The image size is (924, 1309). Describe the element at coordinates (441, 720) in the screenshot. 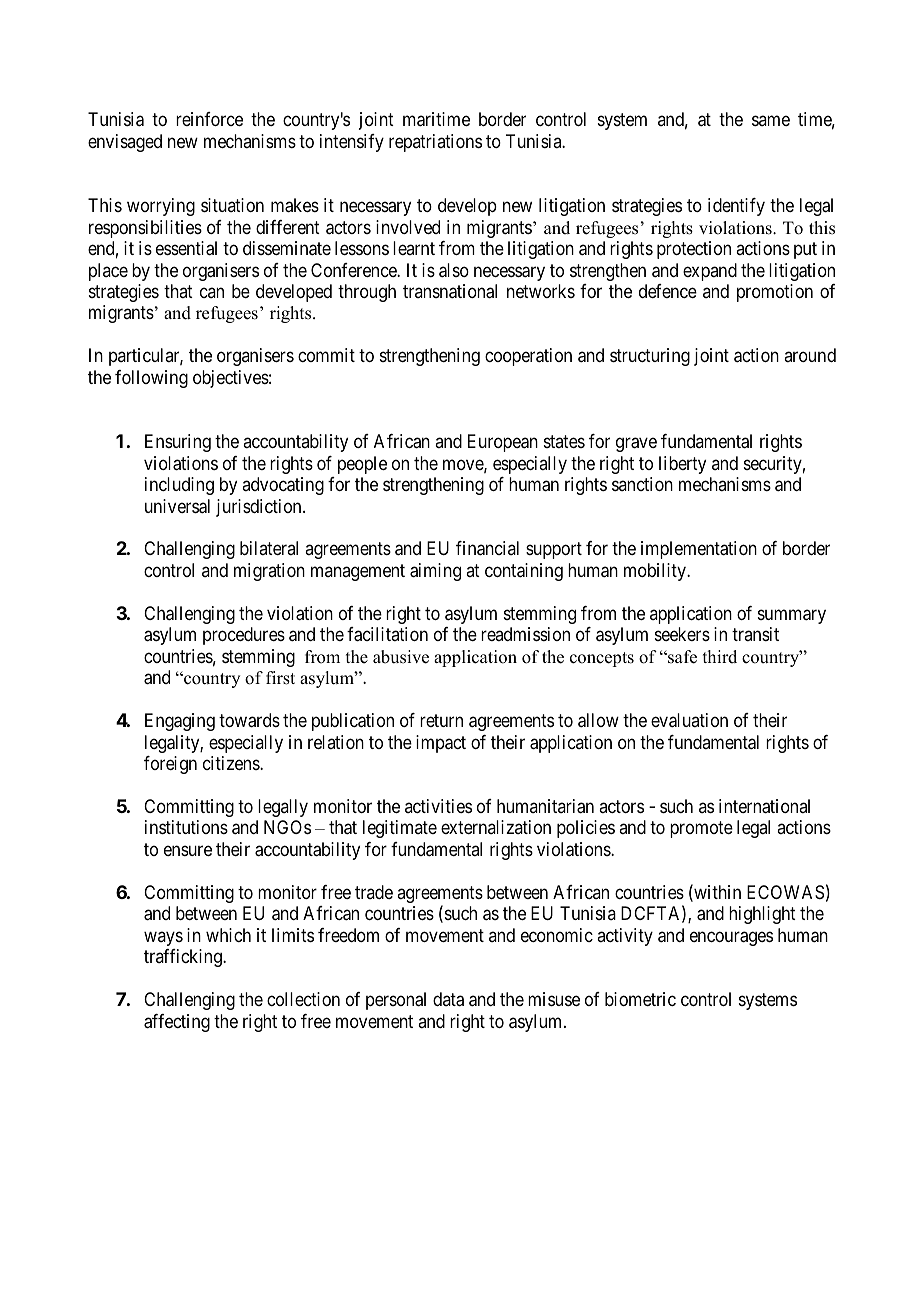

I see `return` at that location.
